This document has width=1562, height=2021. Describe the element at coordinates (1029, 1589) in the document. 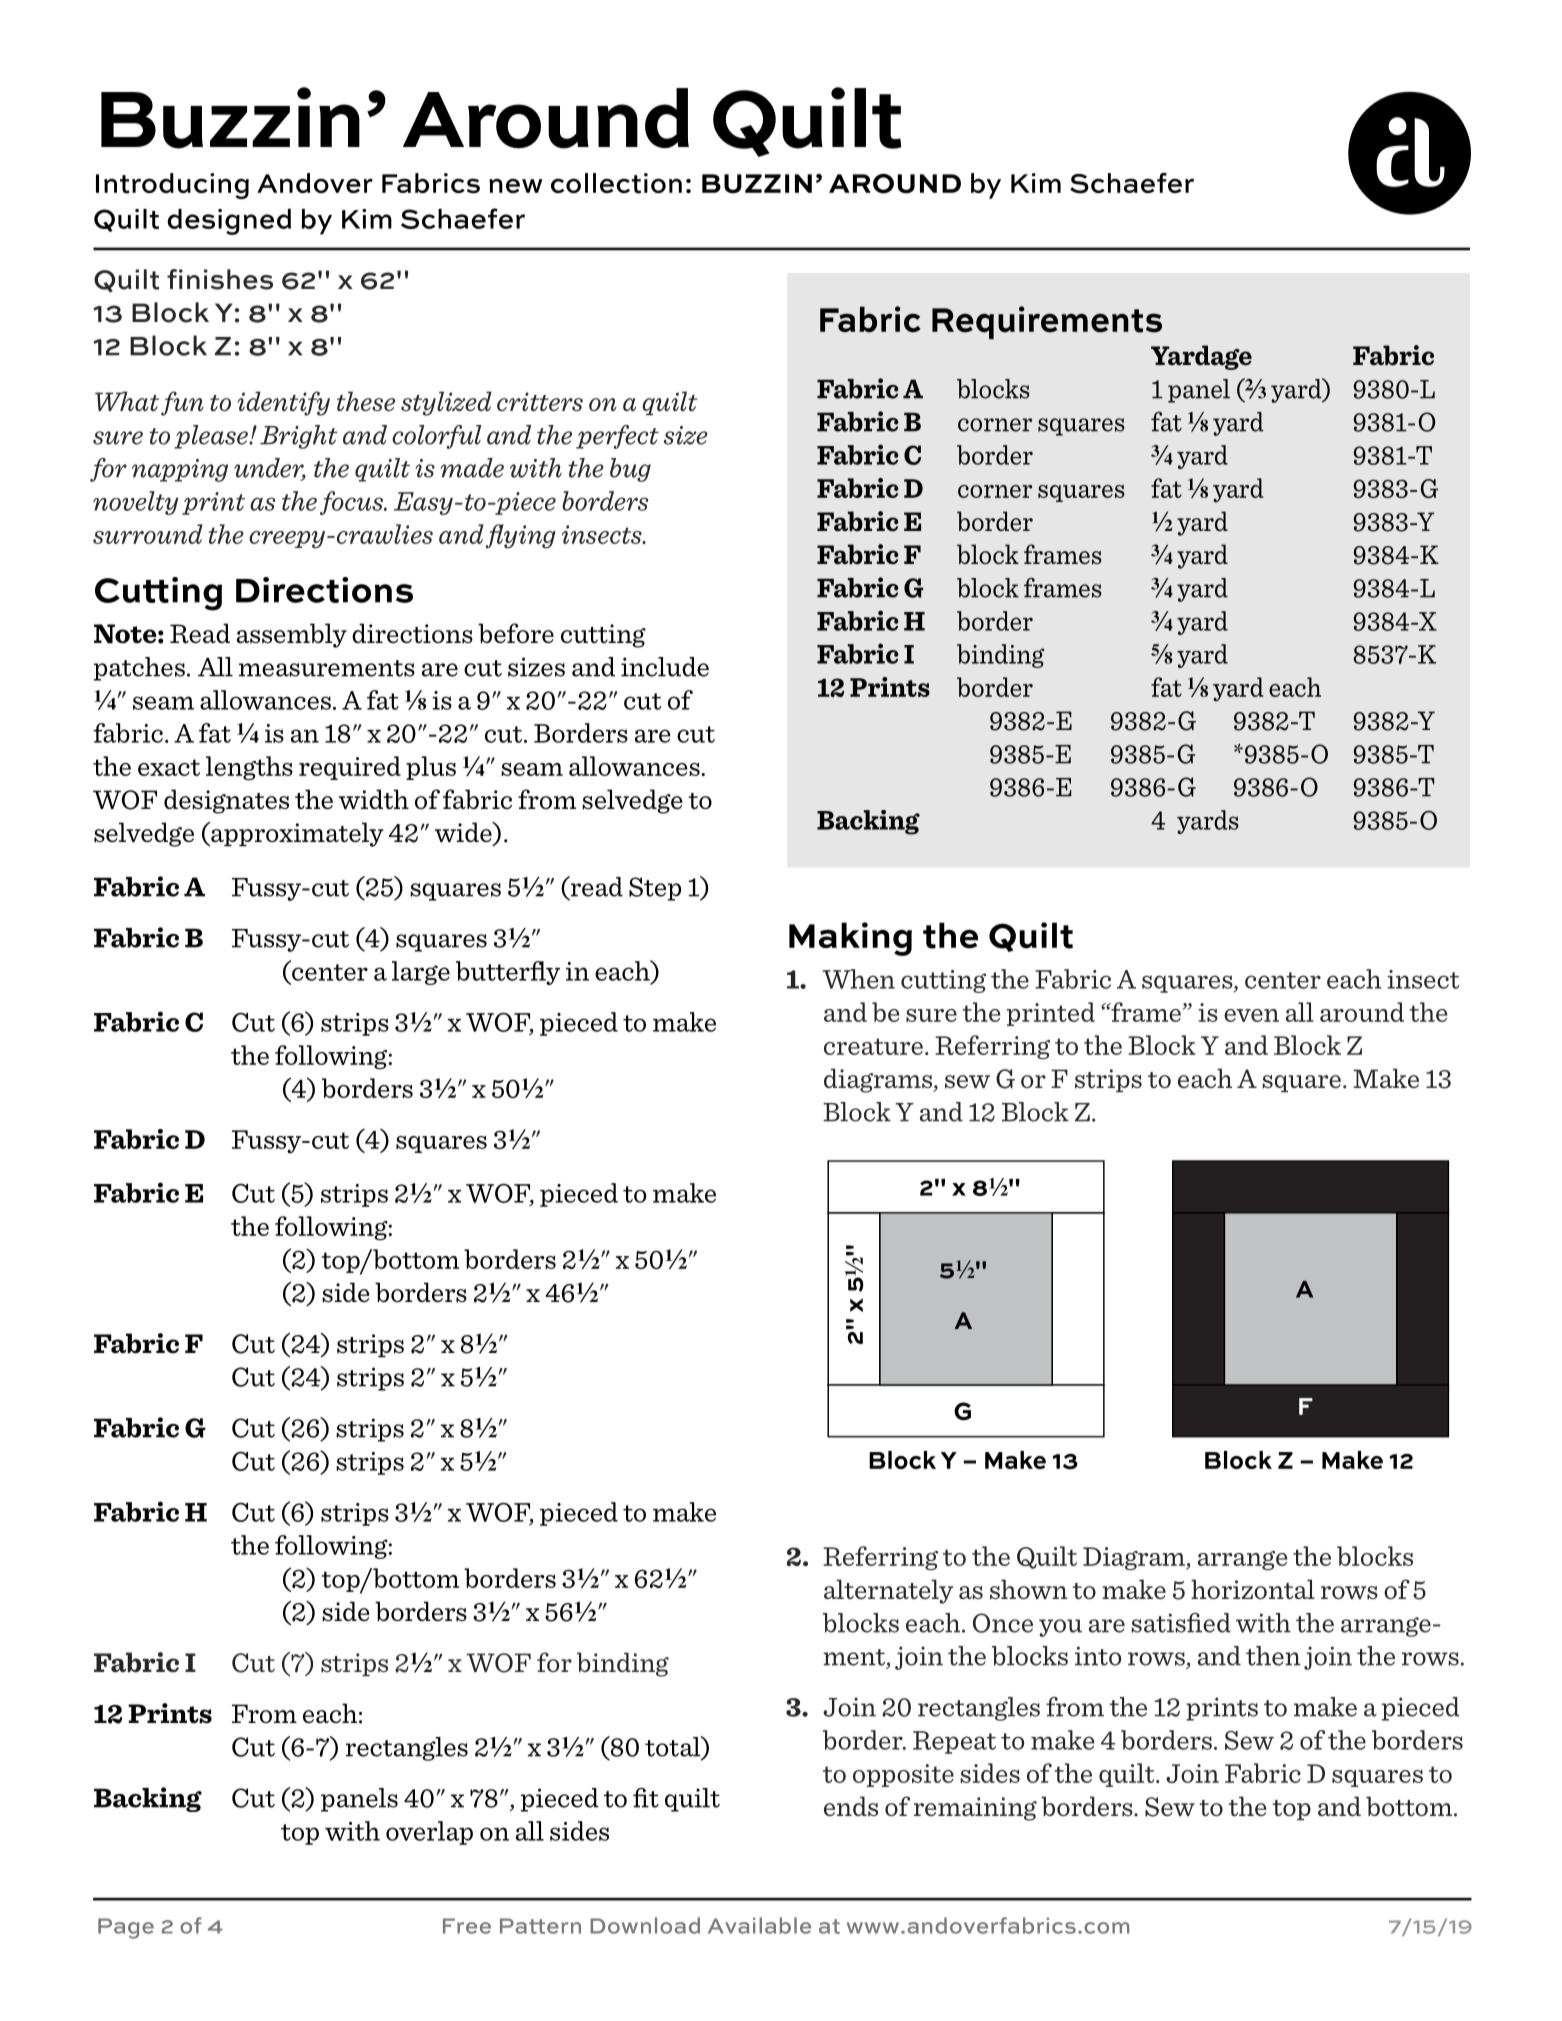

I see `shown` at that location.
